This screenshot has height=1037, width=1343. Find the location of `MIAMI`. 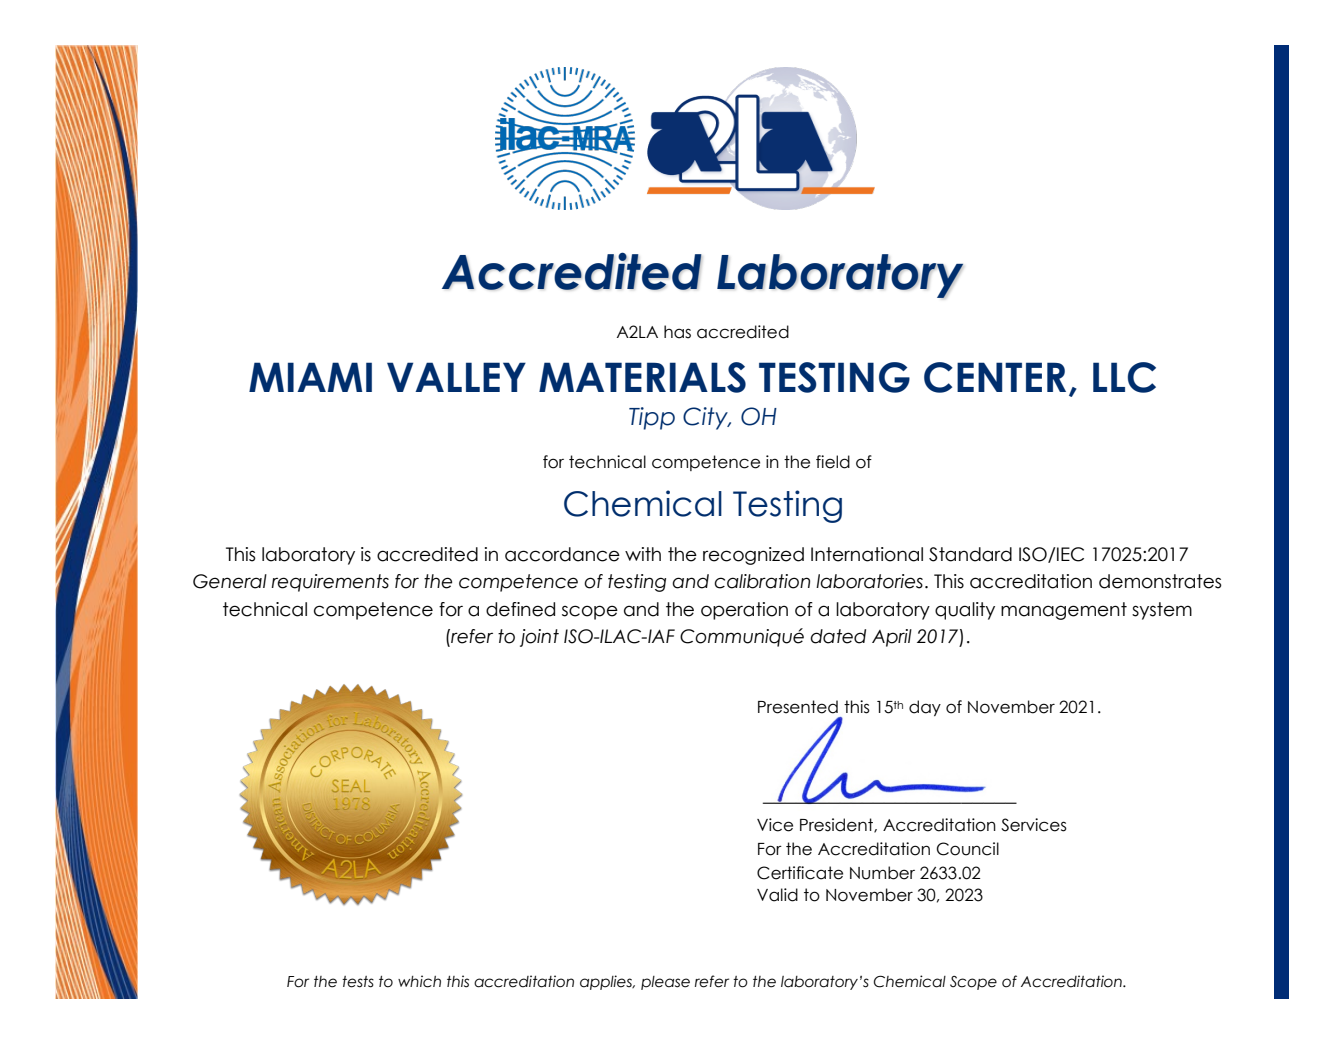

MIAMI is located at coordinates (310, 377).
